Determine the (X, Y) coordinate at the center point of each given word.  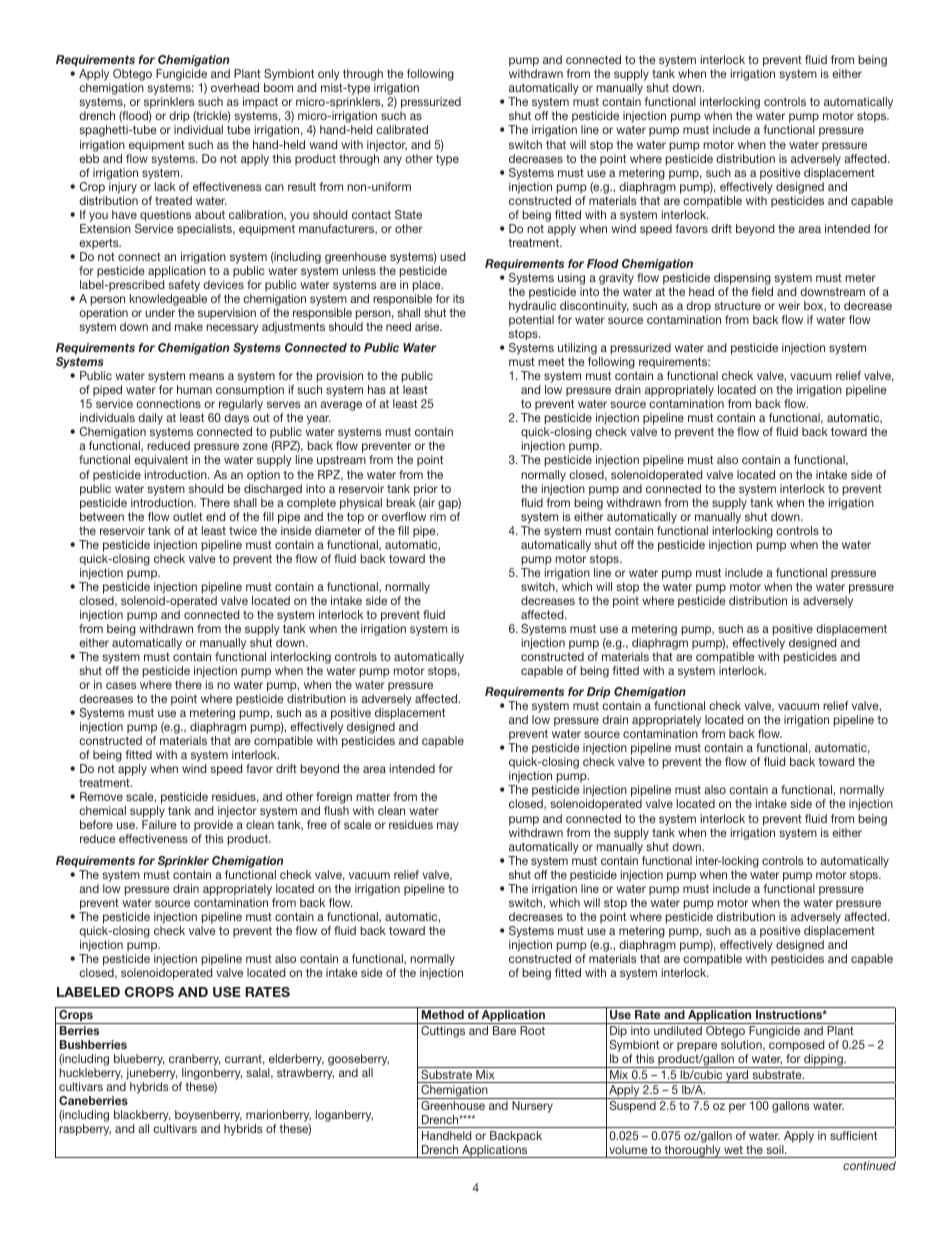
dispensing (743, 280)
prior (426, 490)
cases (121, 685)
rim (438, 516)
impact (260, 104)
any (392, 161)
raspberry (85, 1130)
